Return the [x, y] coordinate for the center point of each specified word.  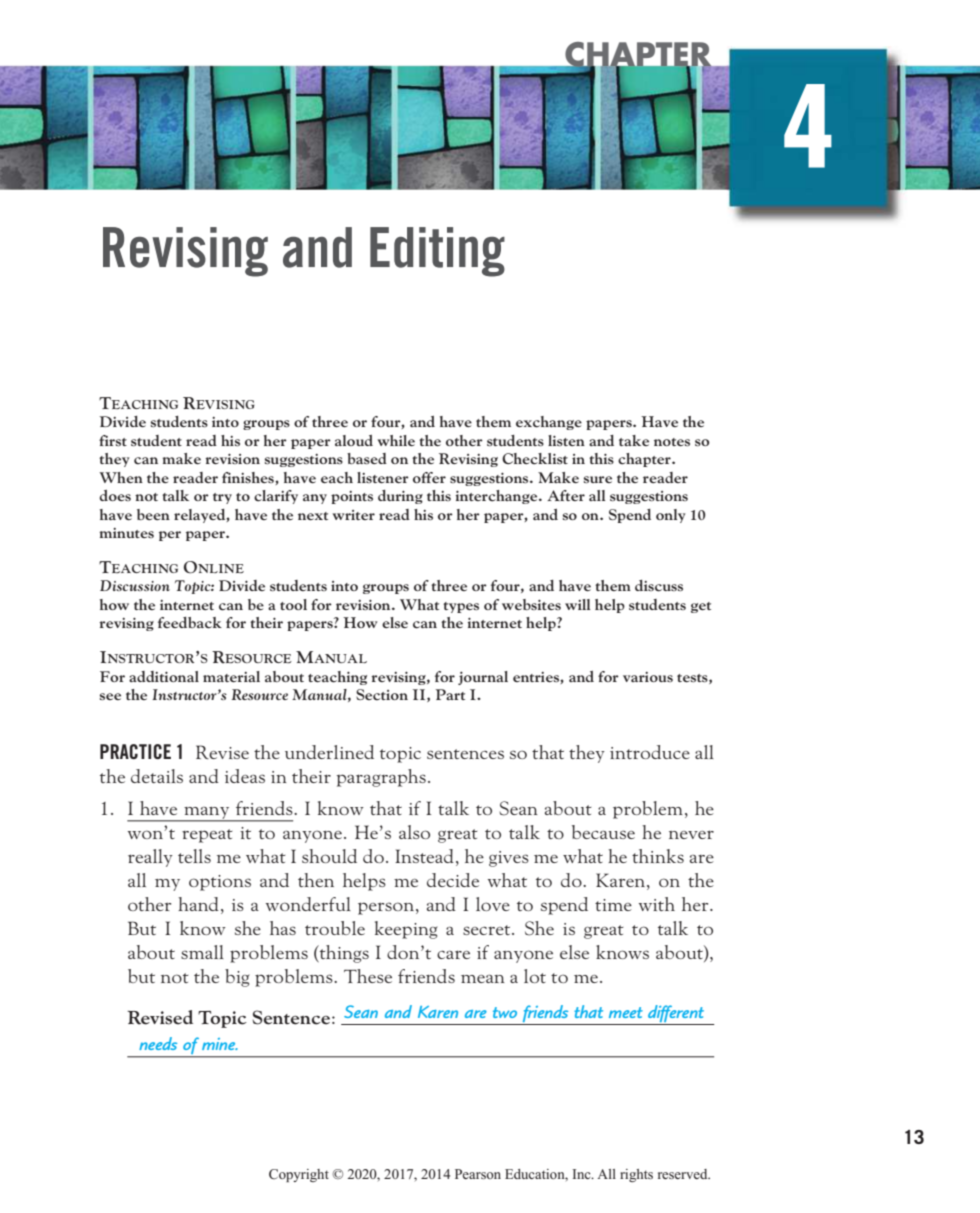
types [461, 607]
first [113, 440]
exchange [549, 423]
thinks [658, 856]
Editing [437, 252]
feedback [190, 623]
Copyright [299, 1175]
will [577, 604]
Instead [424, 856]
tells [194, 856]
